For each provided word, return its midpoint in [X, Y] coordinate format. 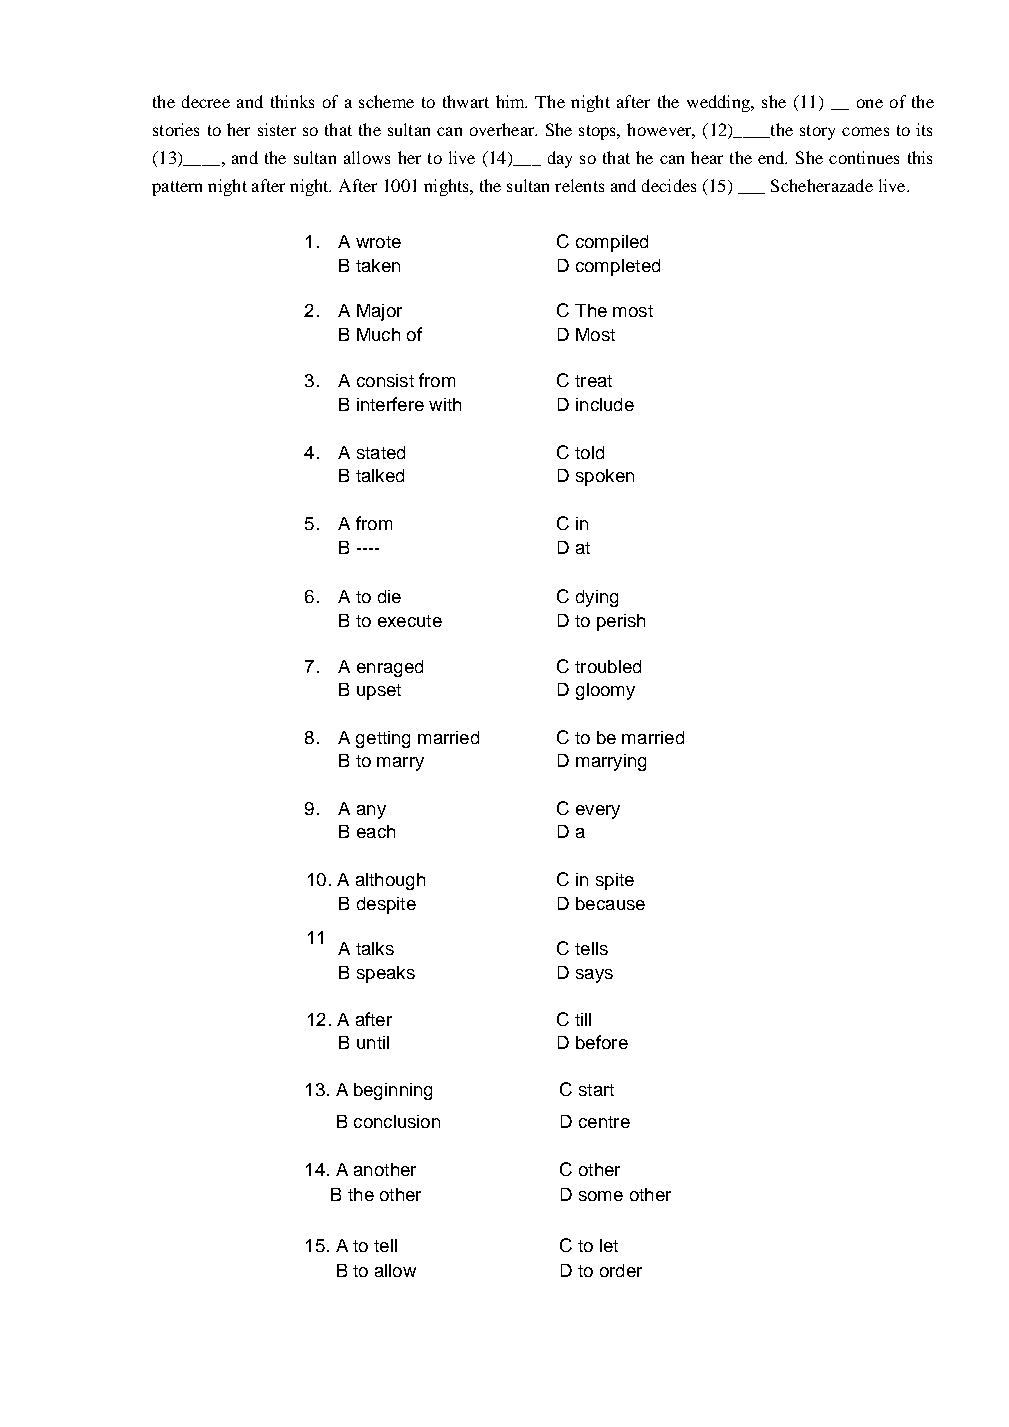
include [605, 404]
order [621, 1270]
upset [379, 692]
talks [375, 948]
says [594, 976]
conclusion [397, 1121]
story [817, 132]
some [601, 1196]
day [560, 159]
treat [593, 381]
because [610, 903]
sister [277, 129]
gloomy [605, 691]
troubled [608, 666]
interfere [390, 404]
